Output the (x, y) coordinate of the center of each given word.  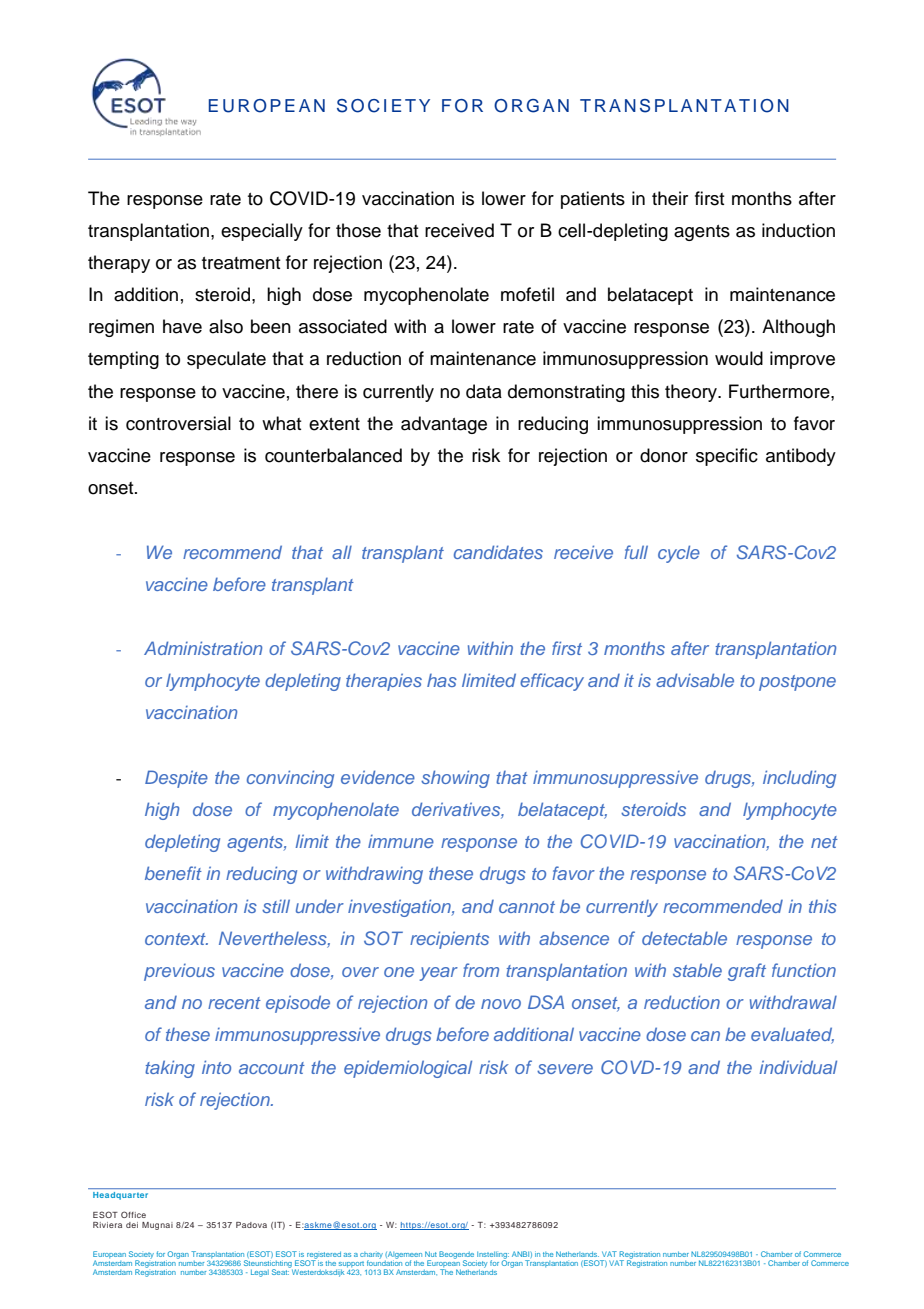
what (282, 423)
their (670, 198)
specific (727, 457)
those (358, 230)
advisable (695, 680)
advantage (444, 425)
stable (697, 970)
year (439, 974)
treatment (241, 263)
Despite (176, 779)
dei (132, 1225)
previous (179, 972)
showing (455, 779)
